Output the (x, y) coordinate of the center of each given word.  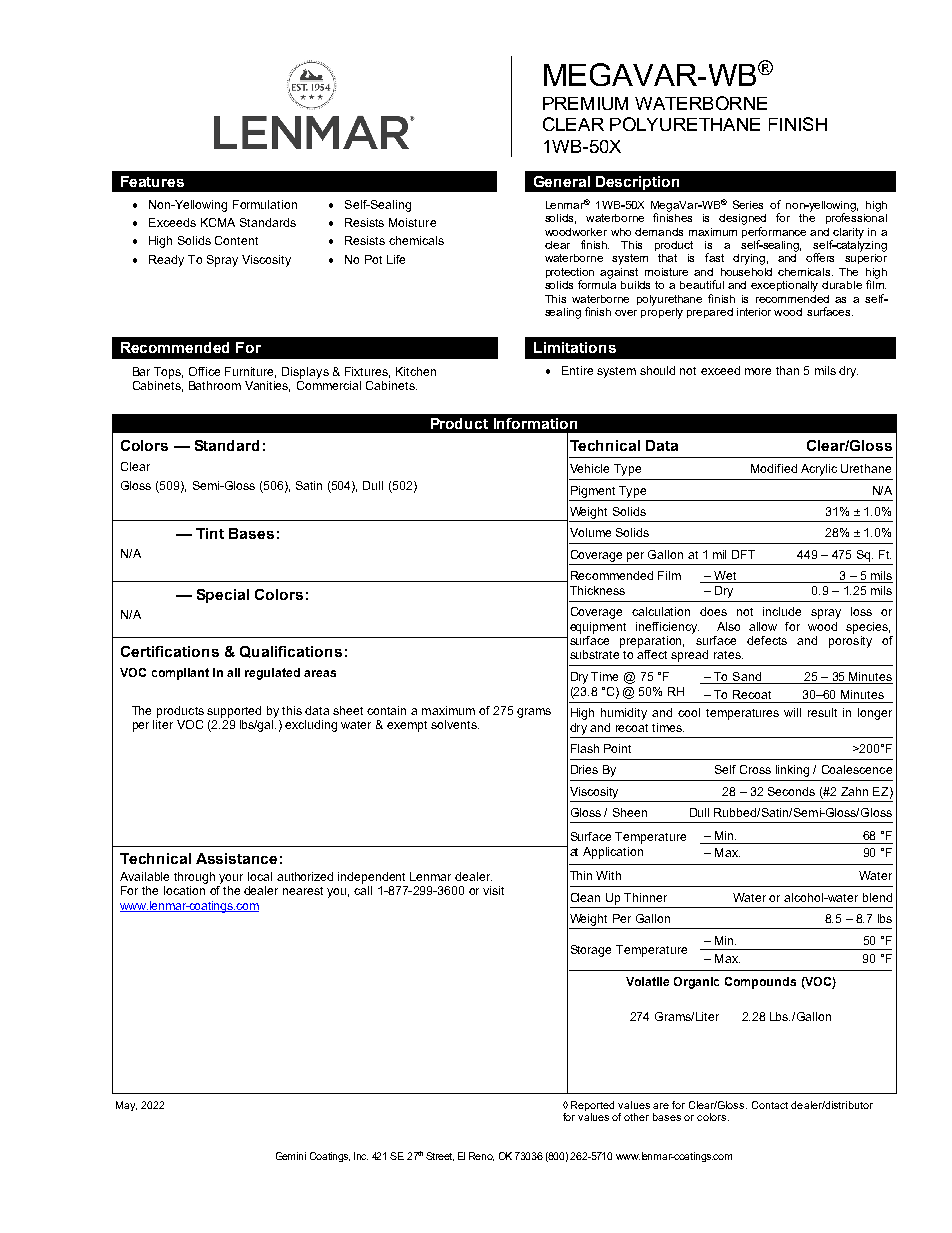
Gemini (291, 1156)
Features (152, 181)
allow (763, 626)
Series (748, 204)
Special (223, 596)
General (562, 181)
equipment (598, 628)
